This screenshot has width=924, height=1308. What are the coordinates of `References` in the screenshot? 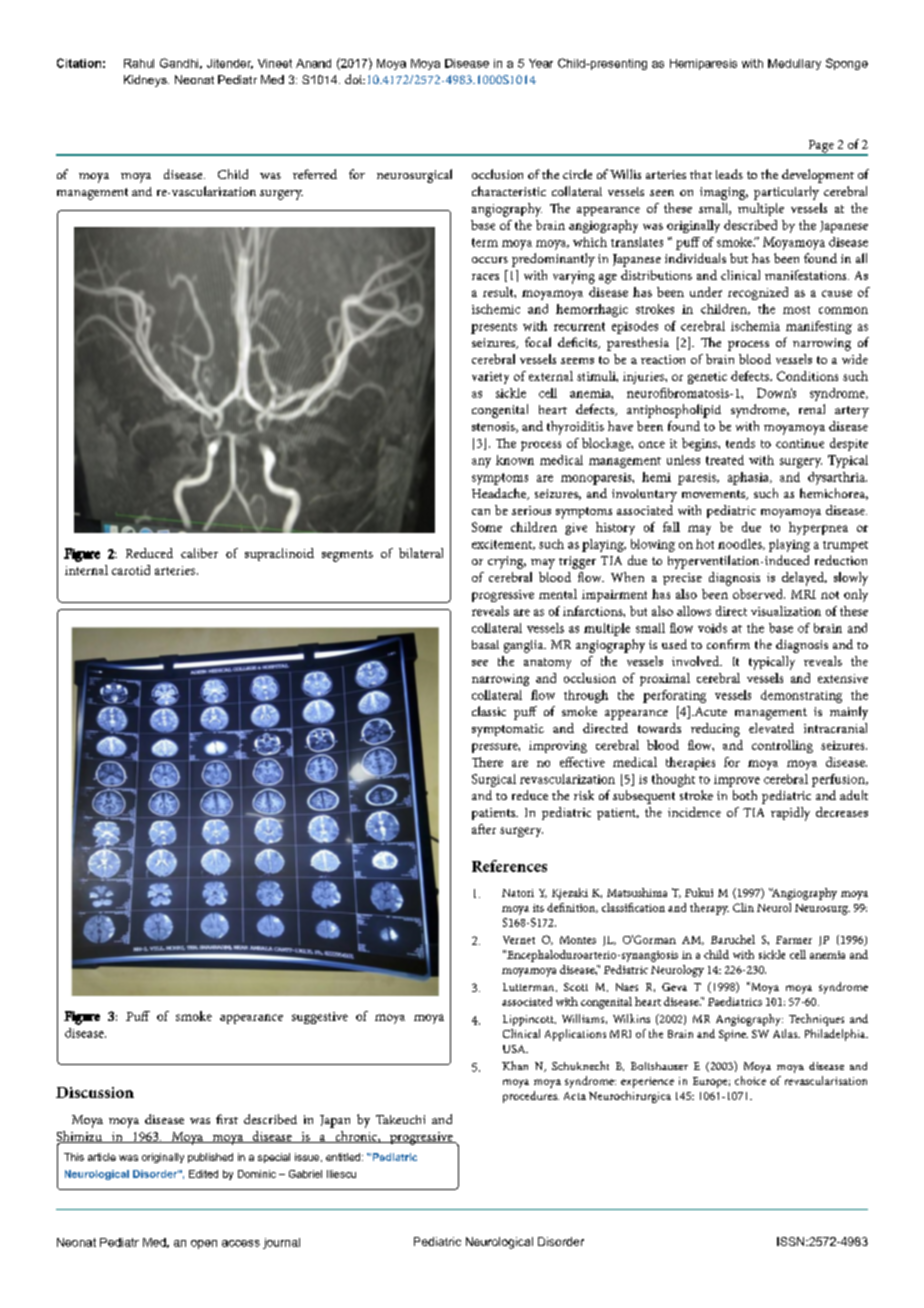 It's located at (509, 866).
